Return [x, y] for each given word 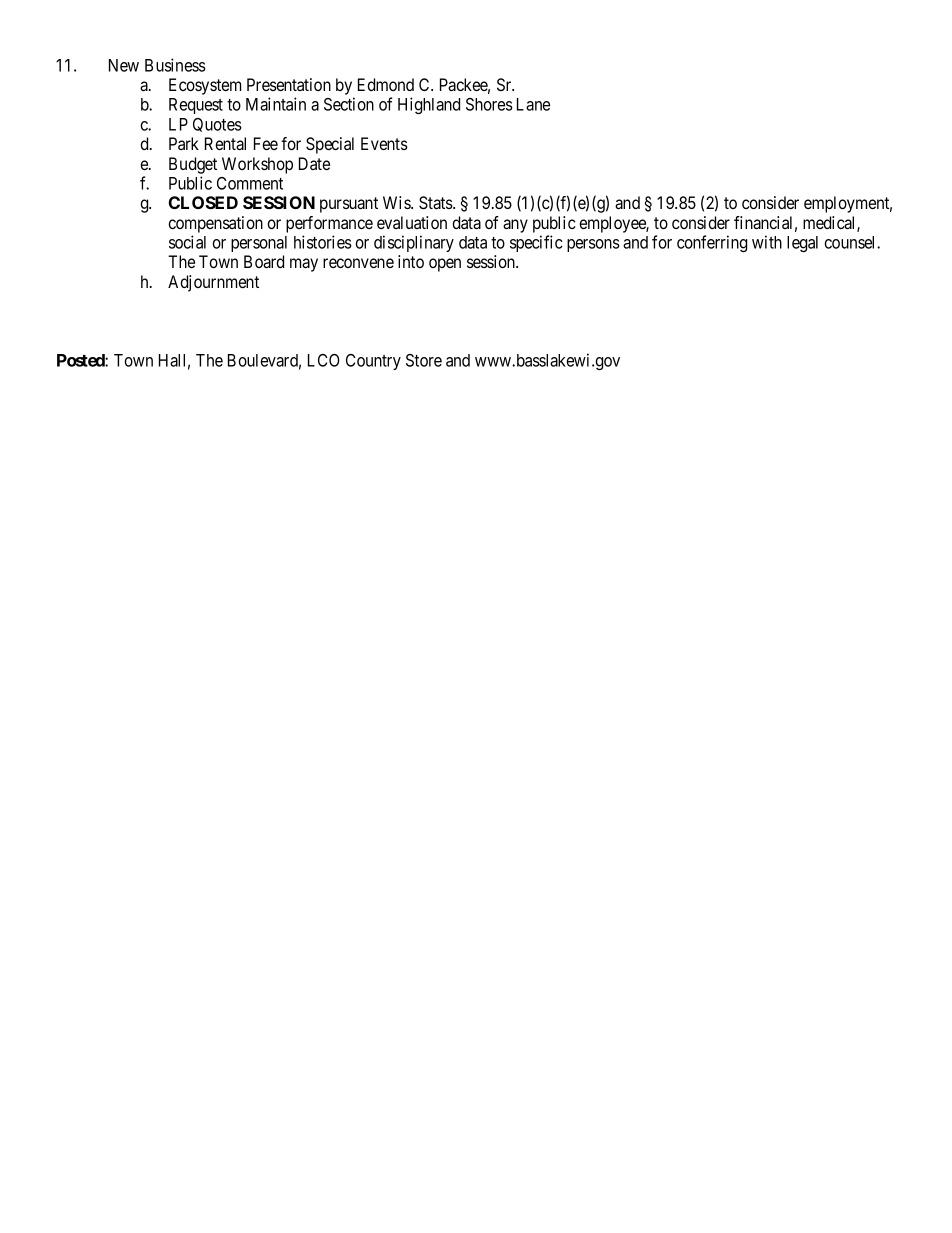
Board [264, 261]
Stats [436, 203]
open [445, 265]
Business [175, 65]
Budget [193, 165]
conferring [712, 243]
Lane [533, 104]
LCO [324, 360]
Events [384, 143]
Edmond [386, 84]
